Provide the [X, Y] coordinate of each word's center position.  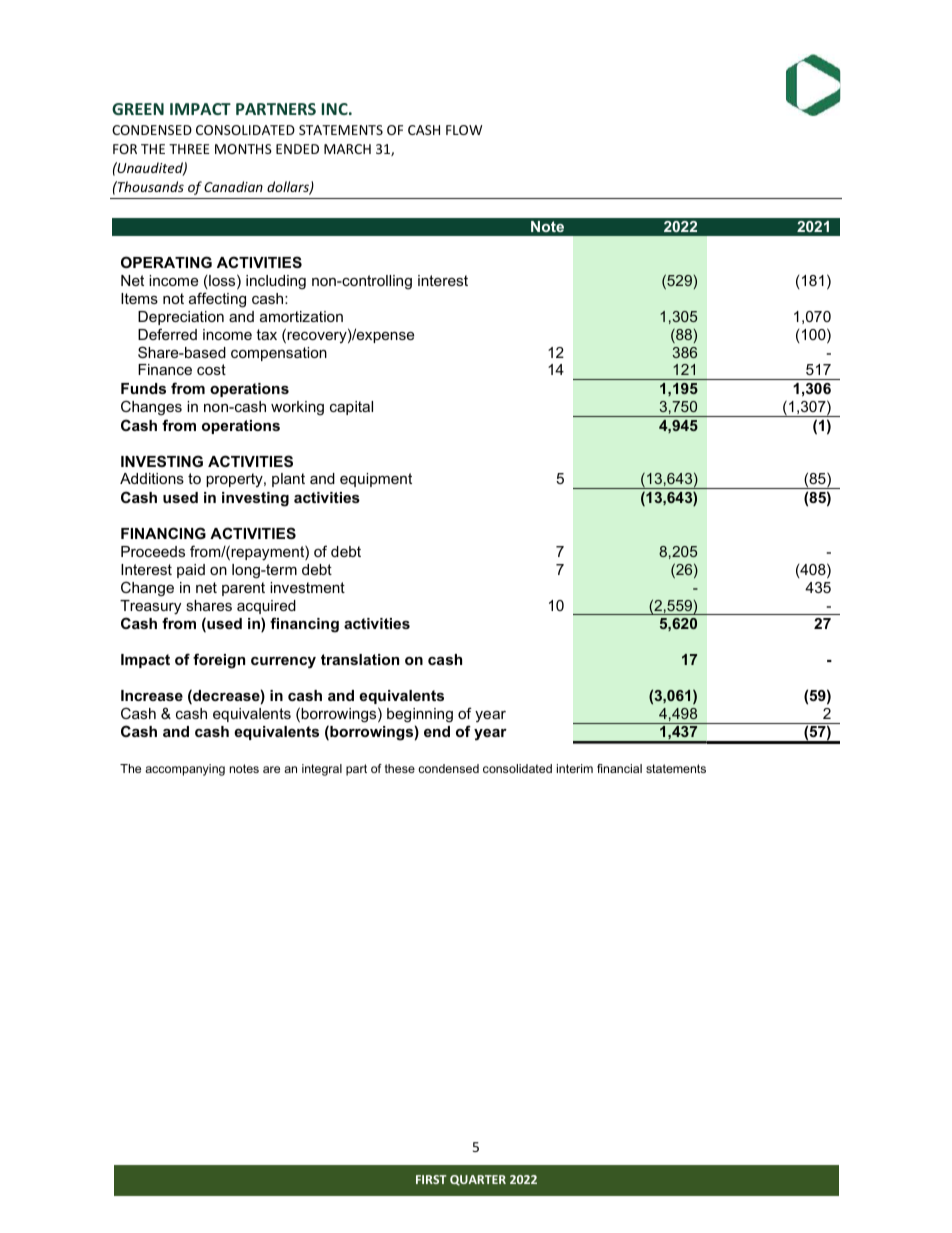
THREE [189, 149]
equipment [376, 480]
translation [360, 659]
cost [211, 369]
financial [619, 768]
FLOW [464, 130]
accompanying [185, 770]
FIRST [431, 1179]
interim [575, 768]
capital [351, 408]
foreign [219, 661]
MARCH [347, 149]
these [400, 768]
